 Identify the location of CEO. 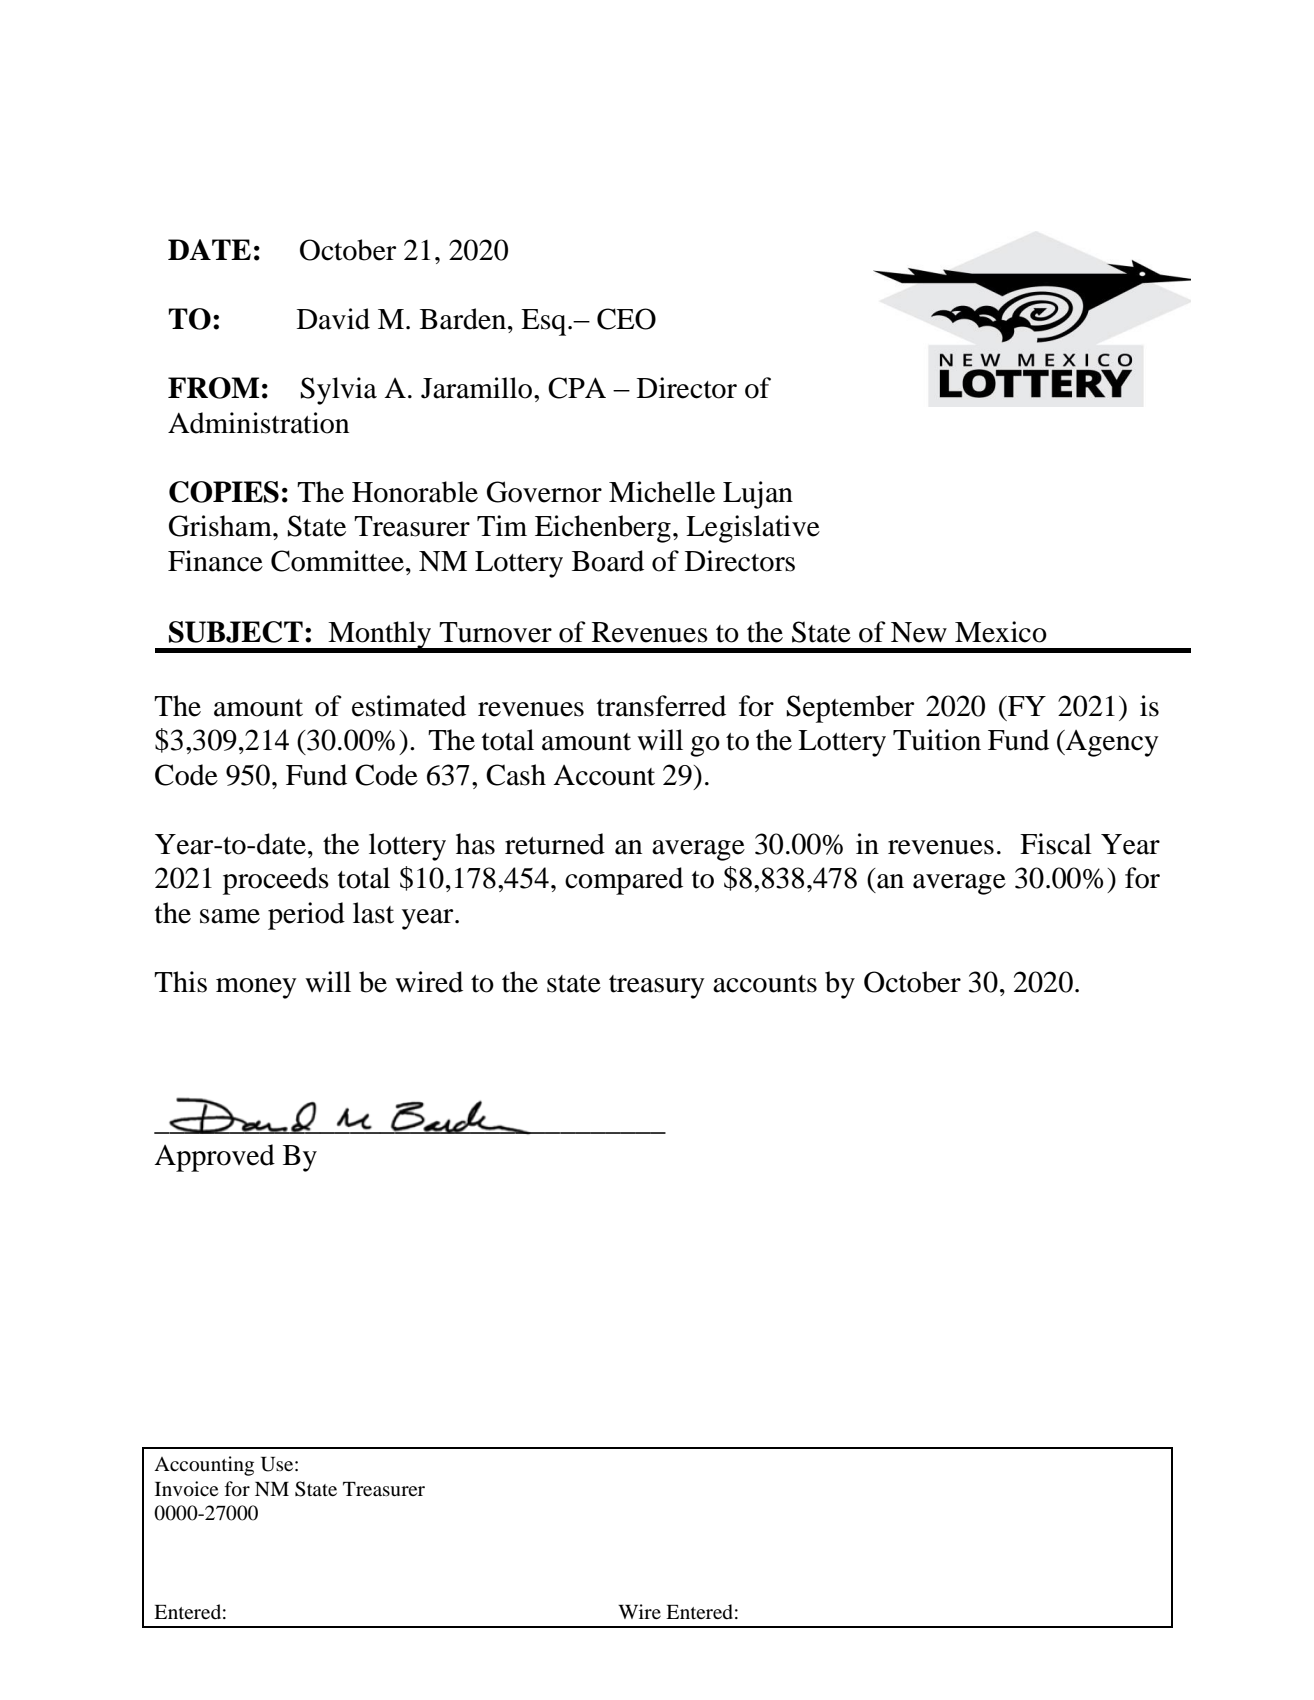
(626, 319).
